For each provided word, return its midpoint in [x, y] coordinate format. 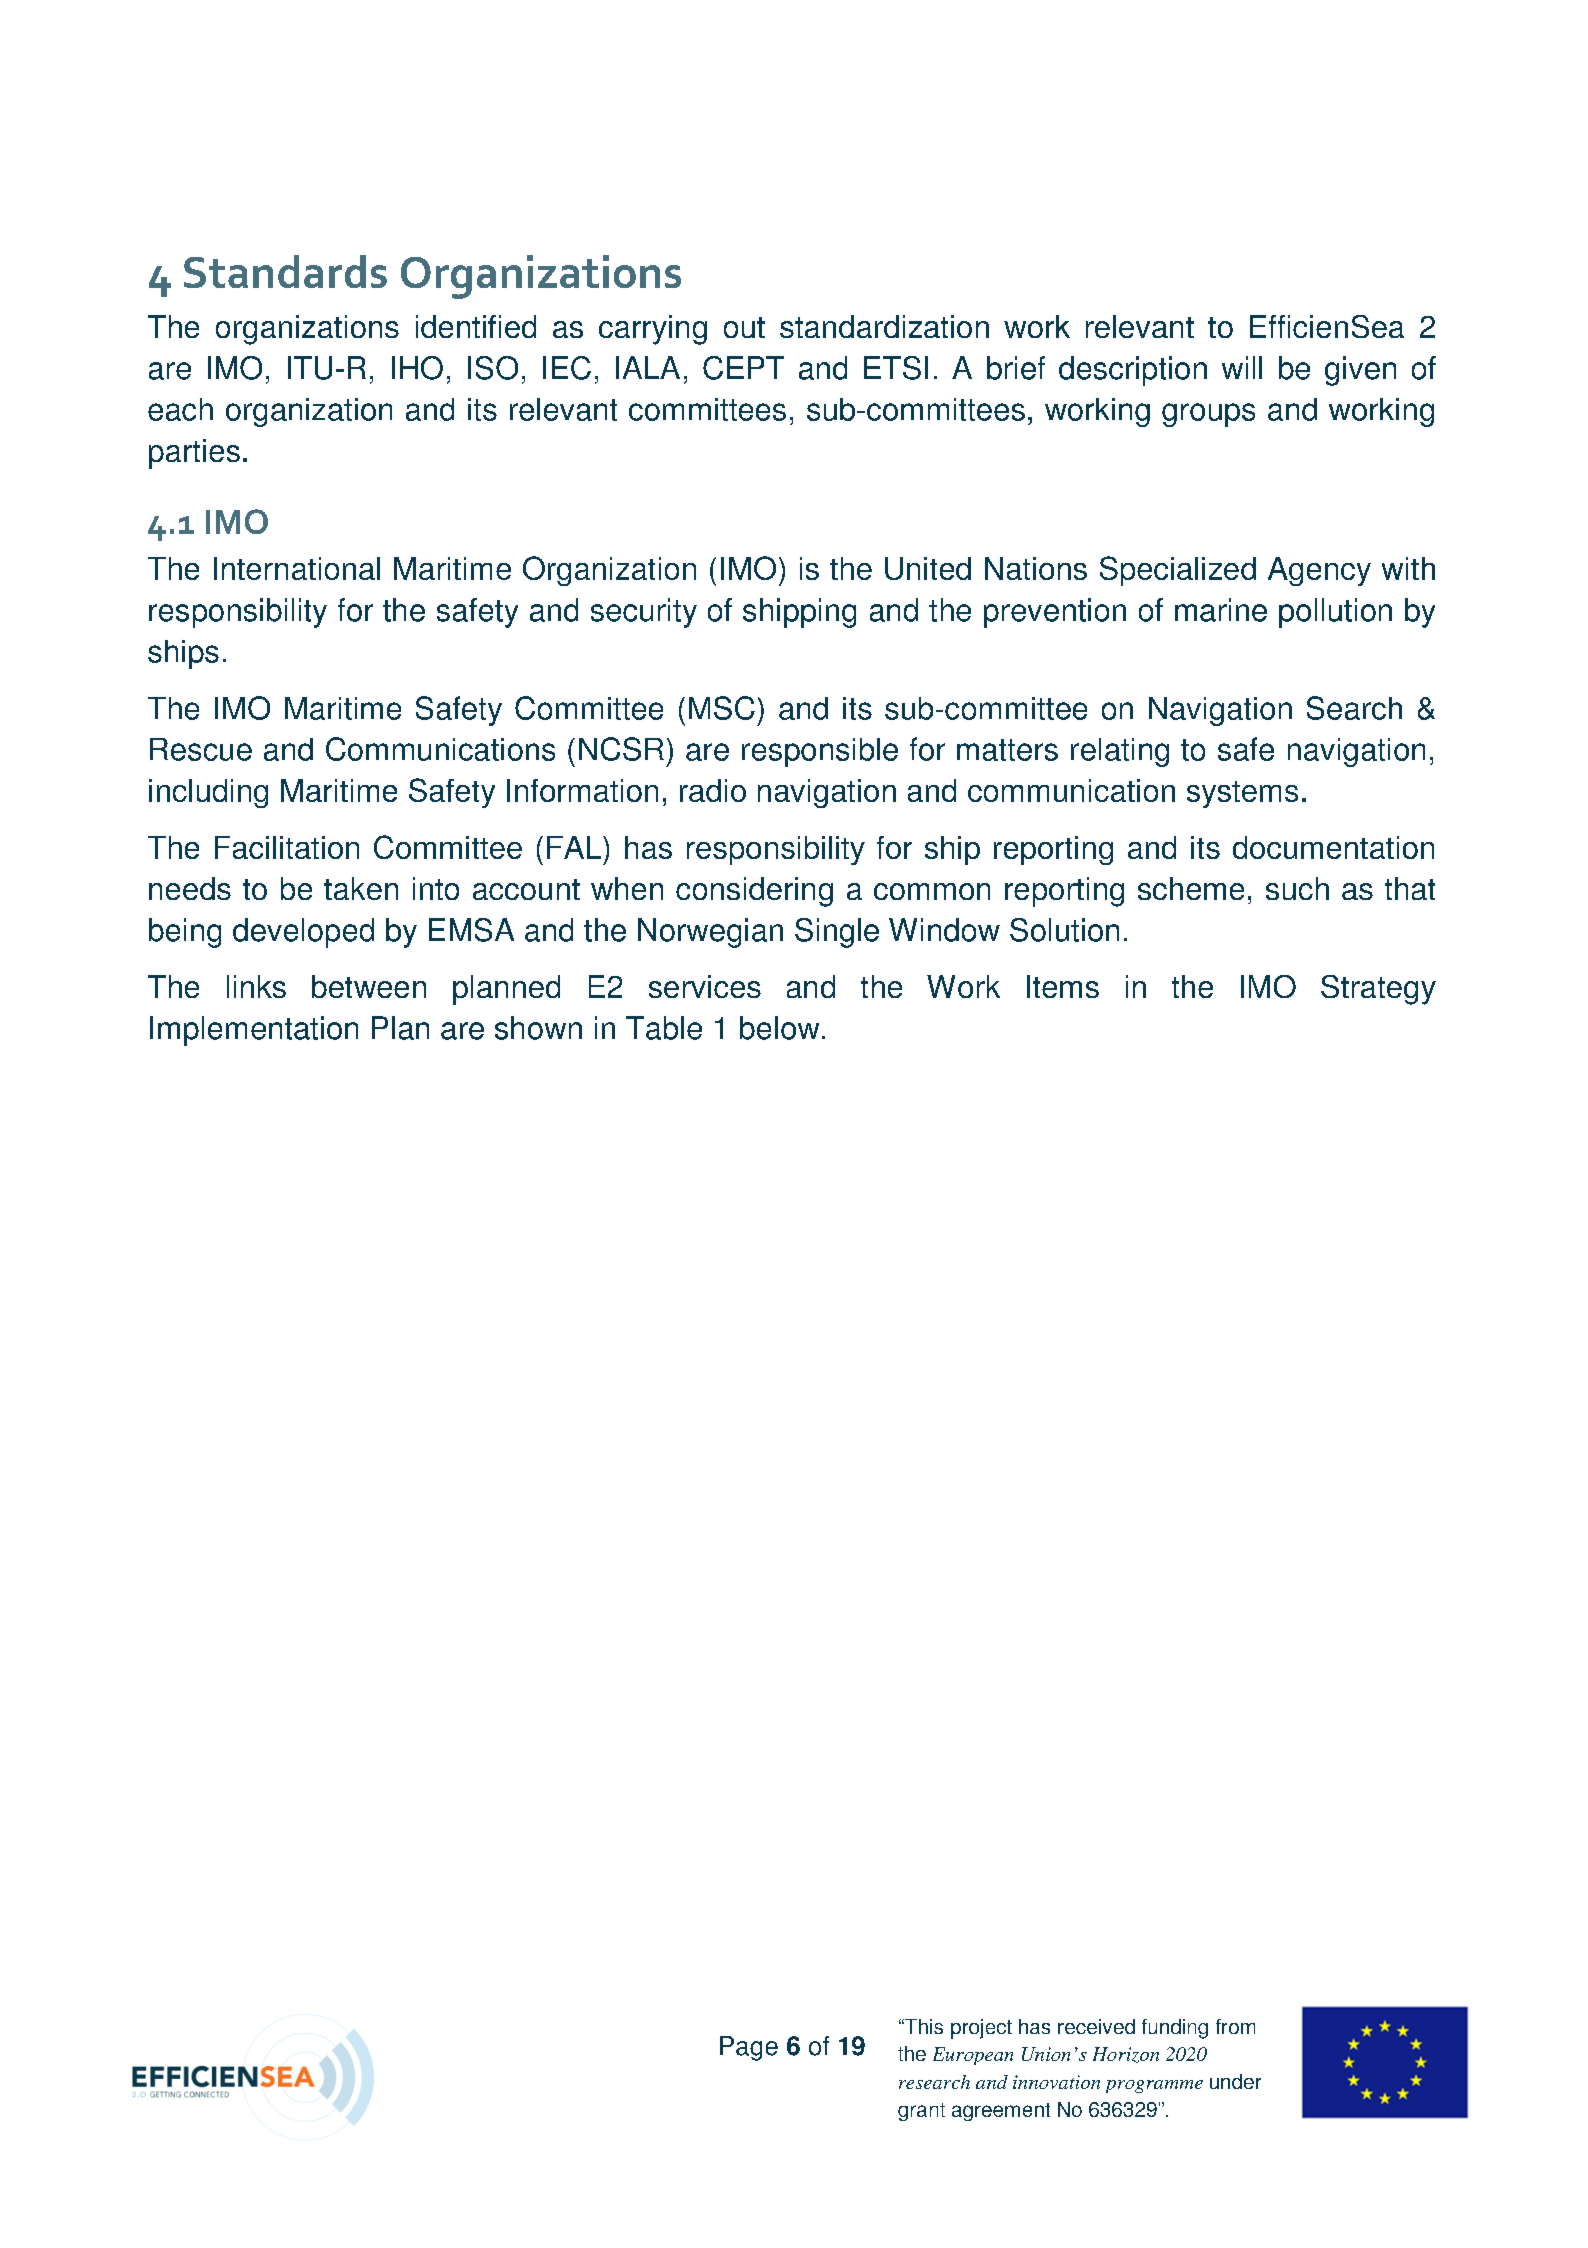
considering [754, 892]
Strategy [1378, 990]
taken [361, 888]
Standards [285, 271]
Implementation [254, 1031]
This [923, 2026]
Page [749, 2048]
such [1297, 888]
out [744, 327]
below [779, 1028]
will [1242, 367]
